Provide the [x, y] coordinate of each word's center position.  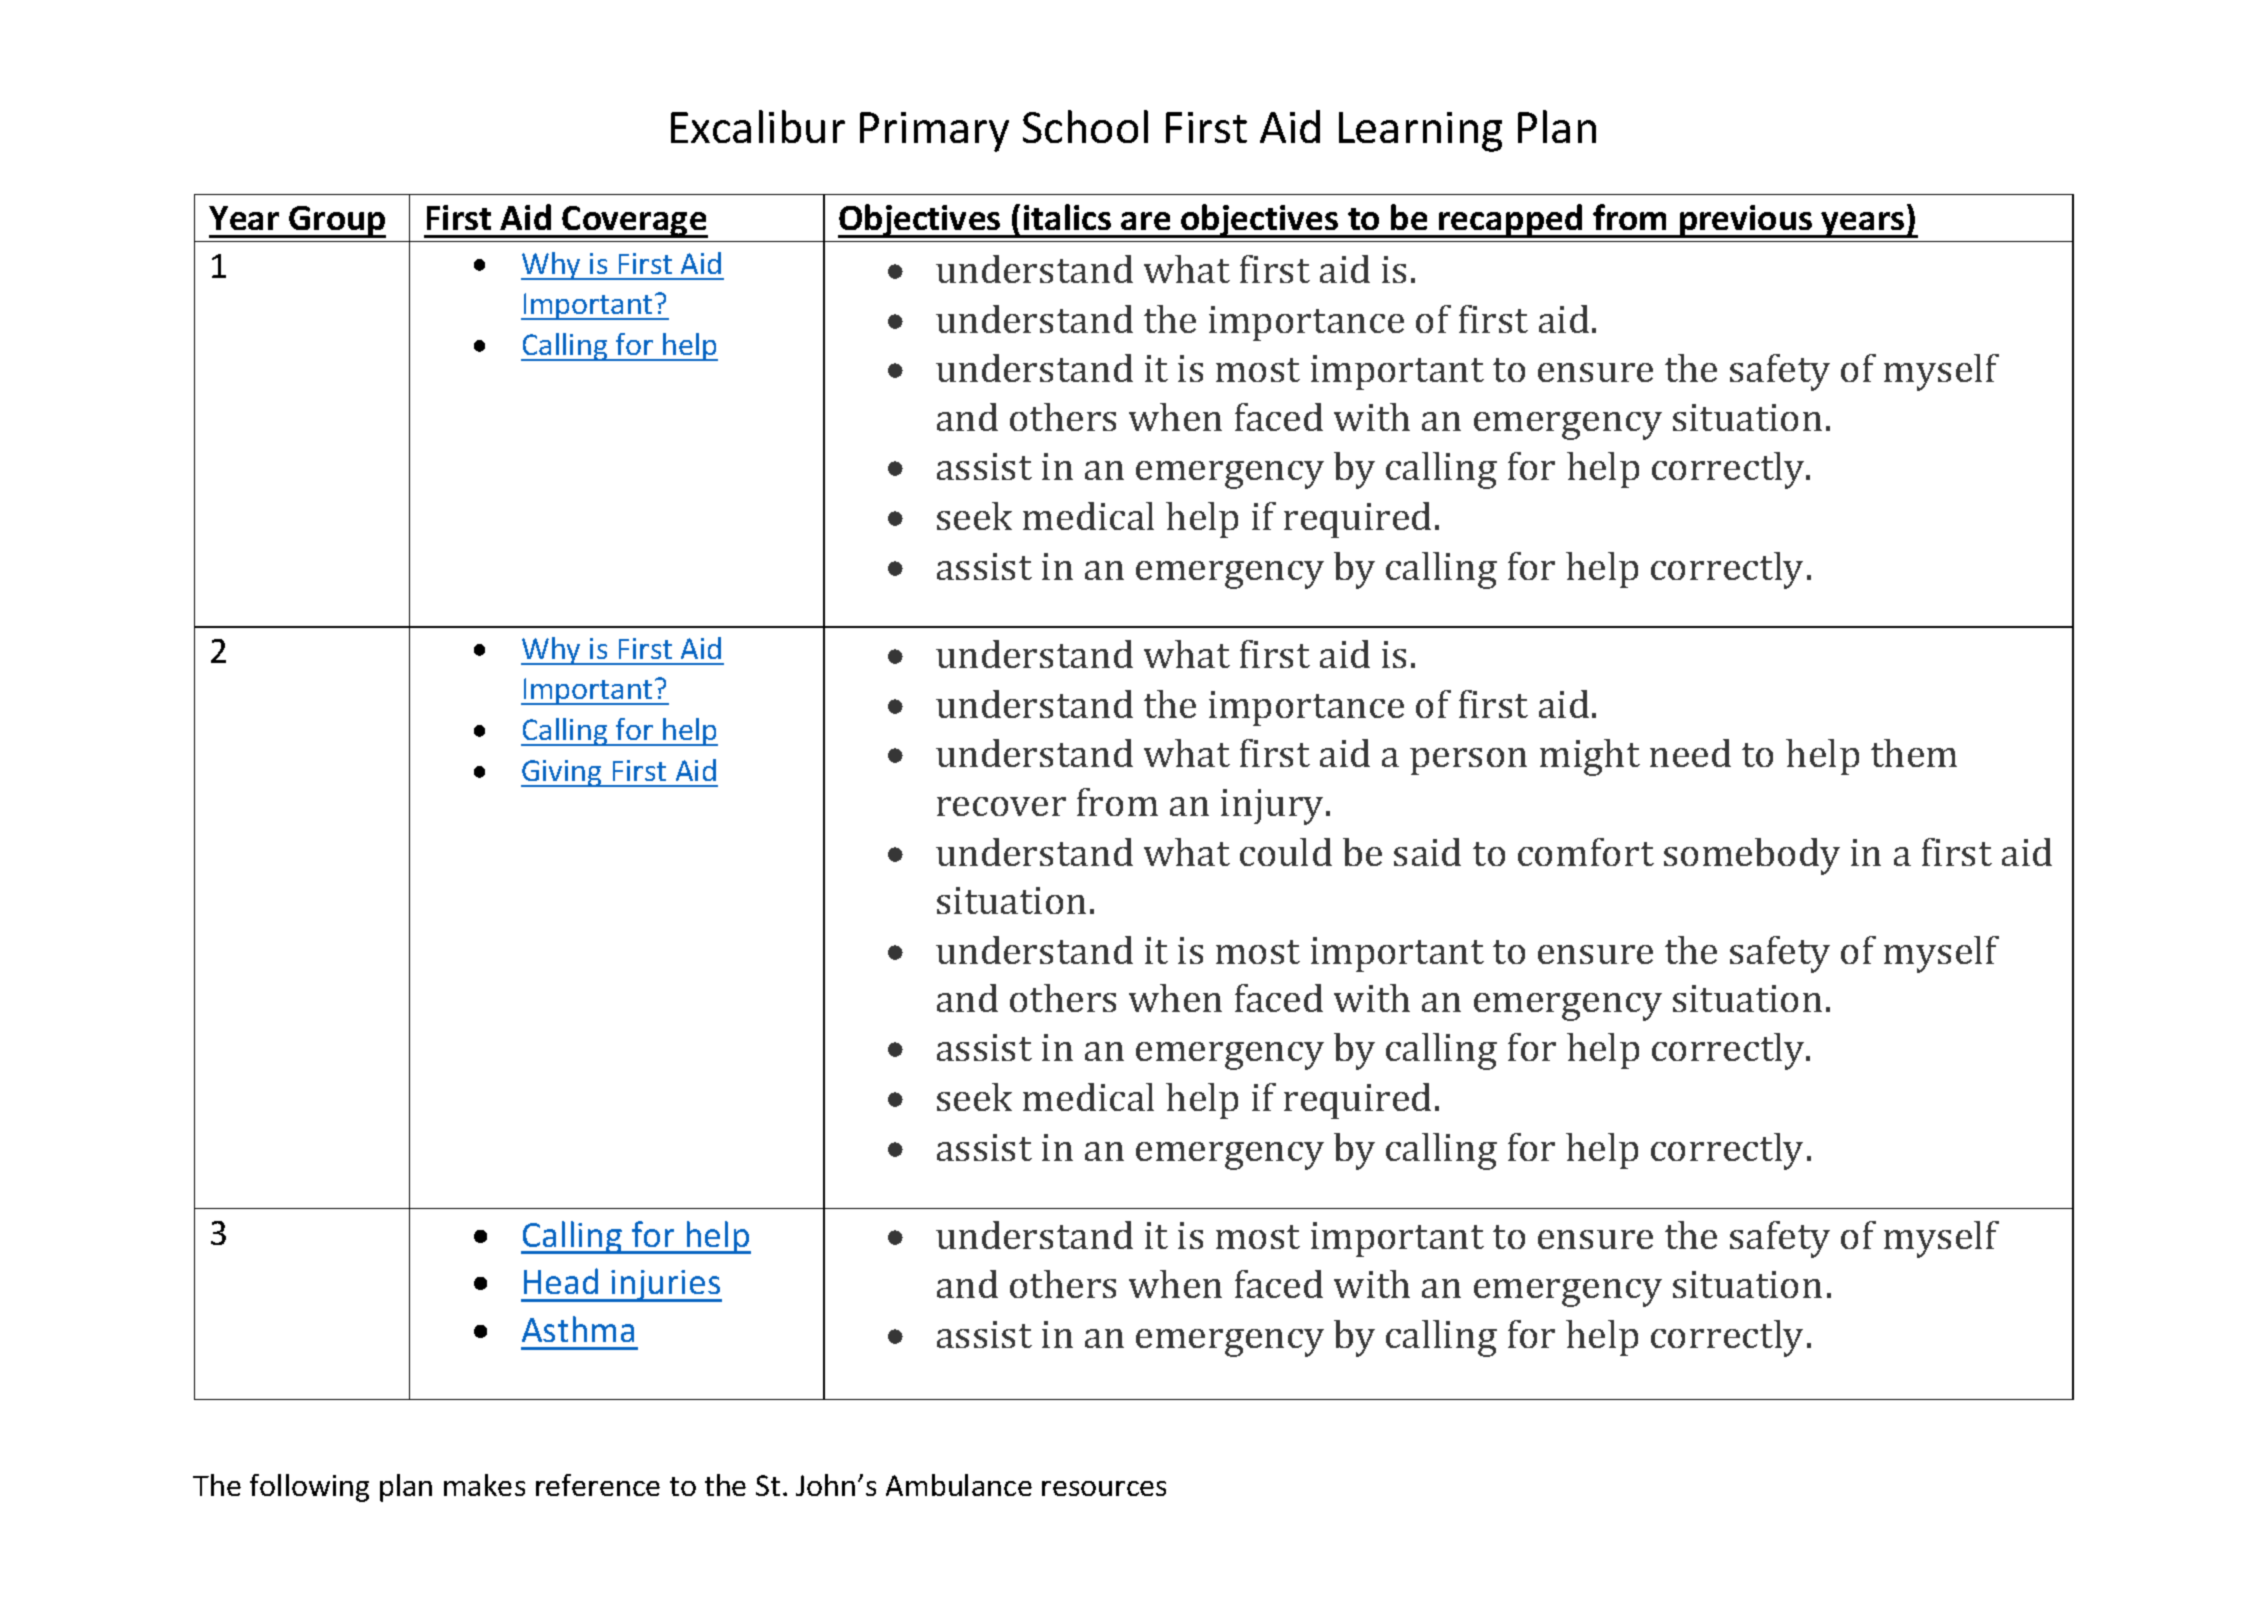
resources [1104, 1488]
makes [484, 1485]
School [1085, 126]
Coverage [634, 222]
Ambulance [959, 1485]
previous [1746, 221]
